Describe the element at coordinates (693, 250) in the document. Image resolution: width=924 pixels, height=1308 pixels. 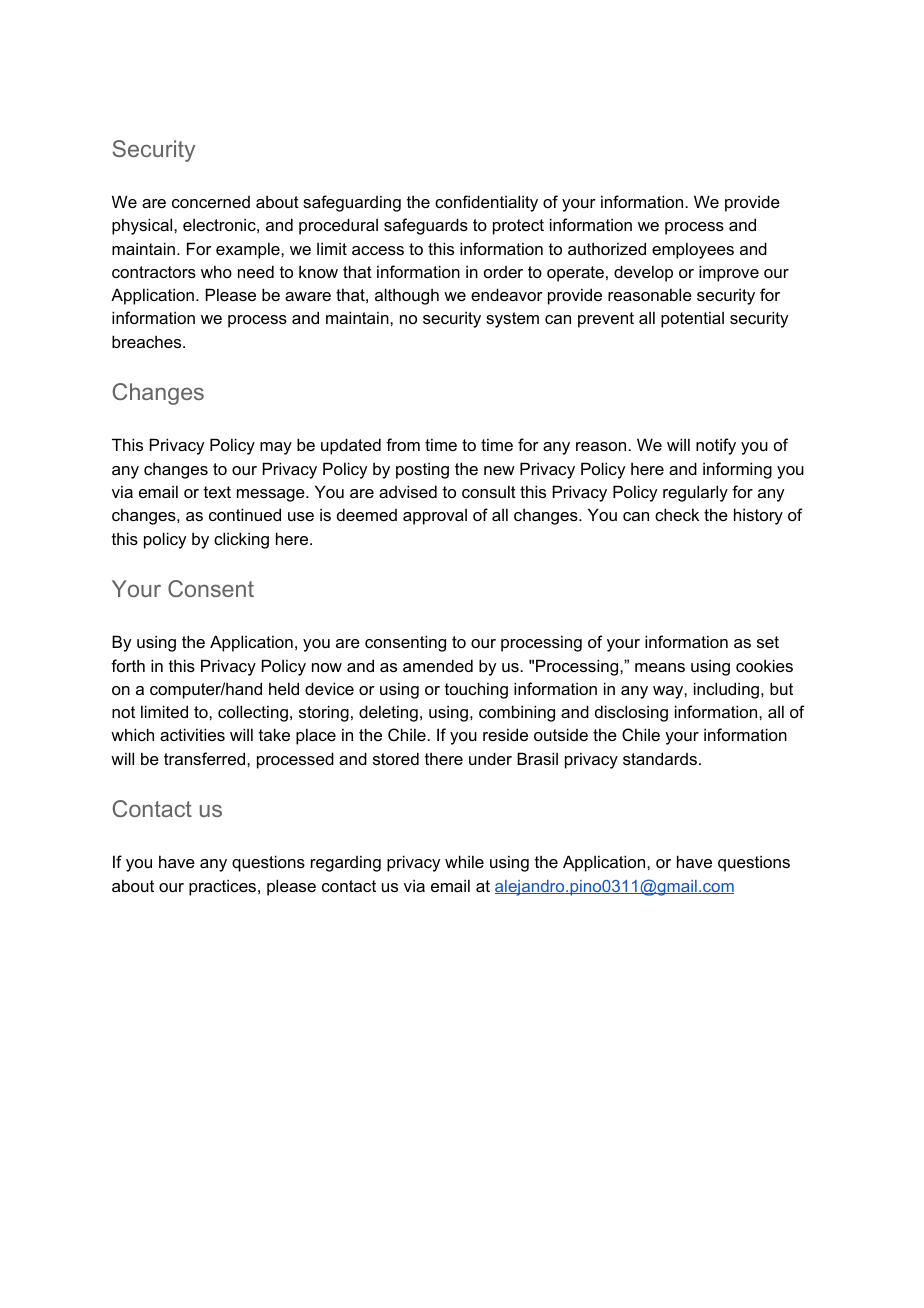
I see `employees` at that location.
